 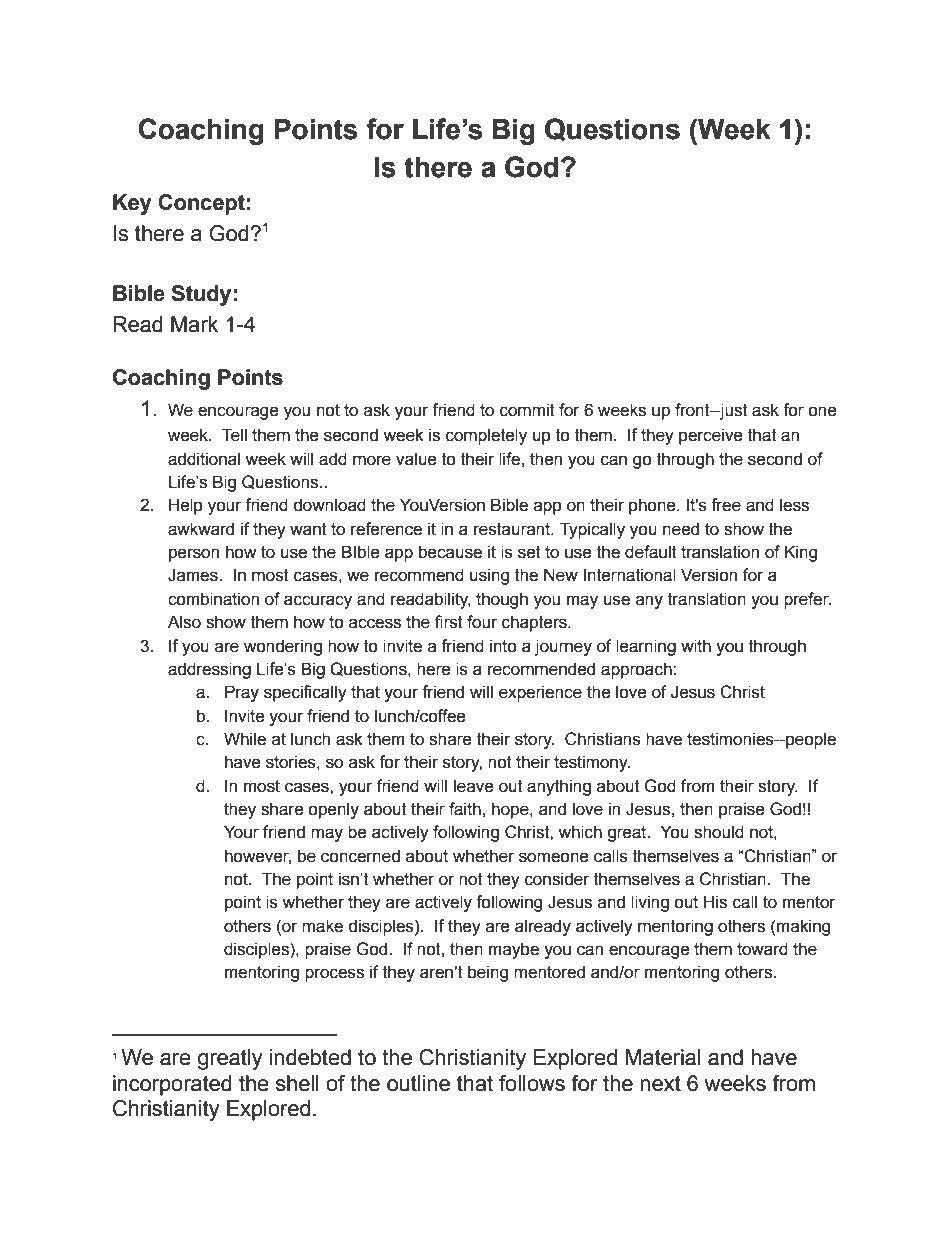 I want to click on faith, so click(x=465, y=809).
